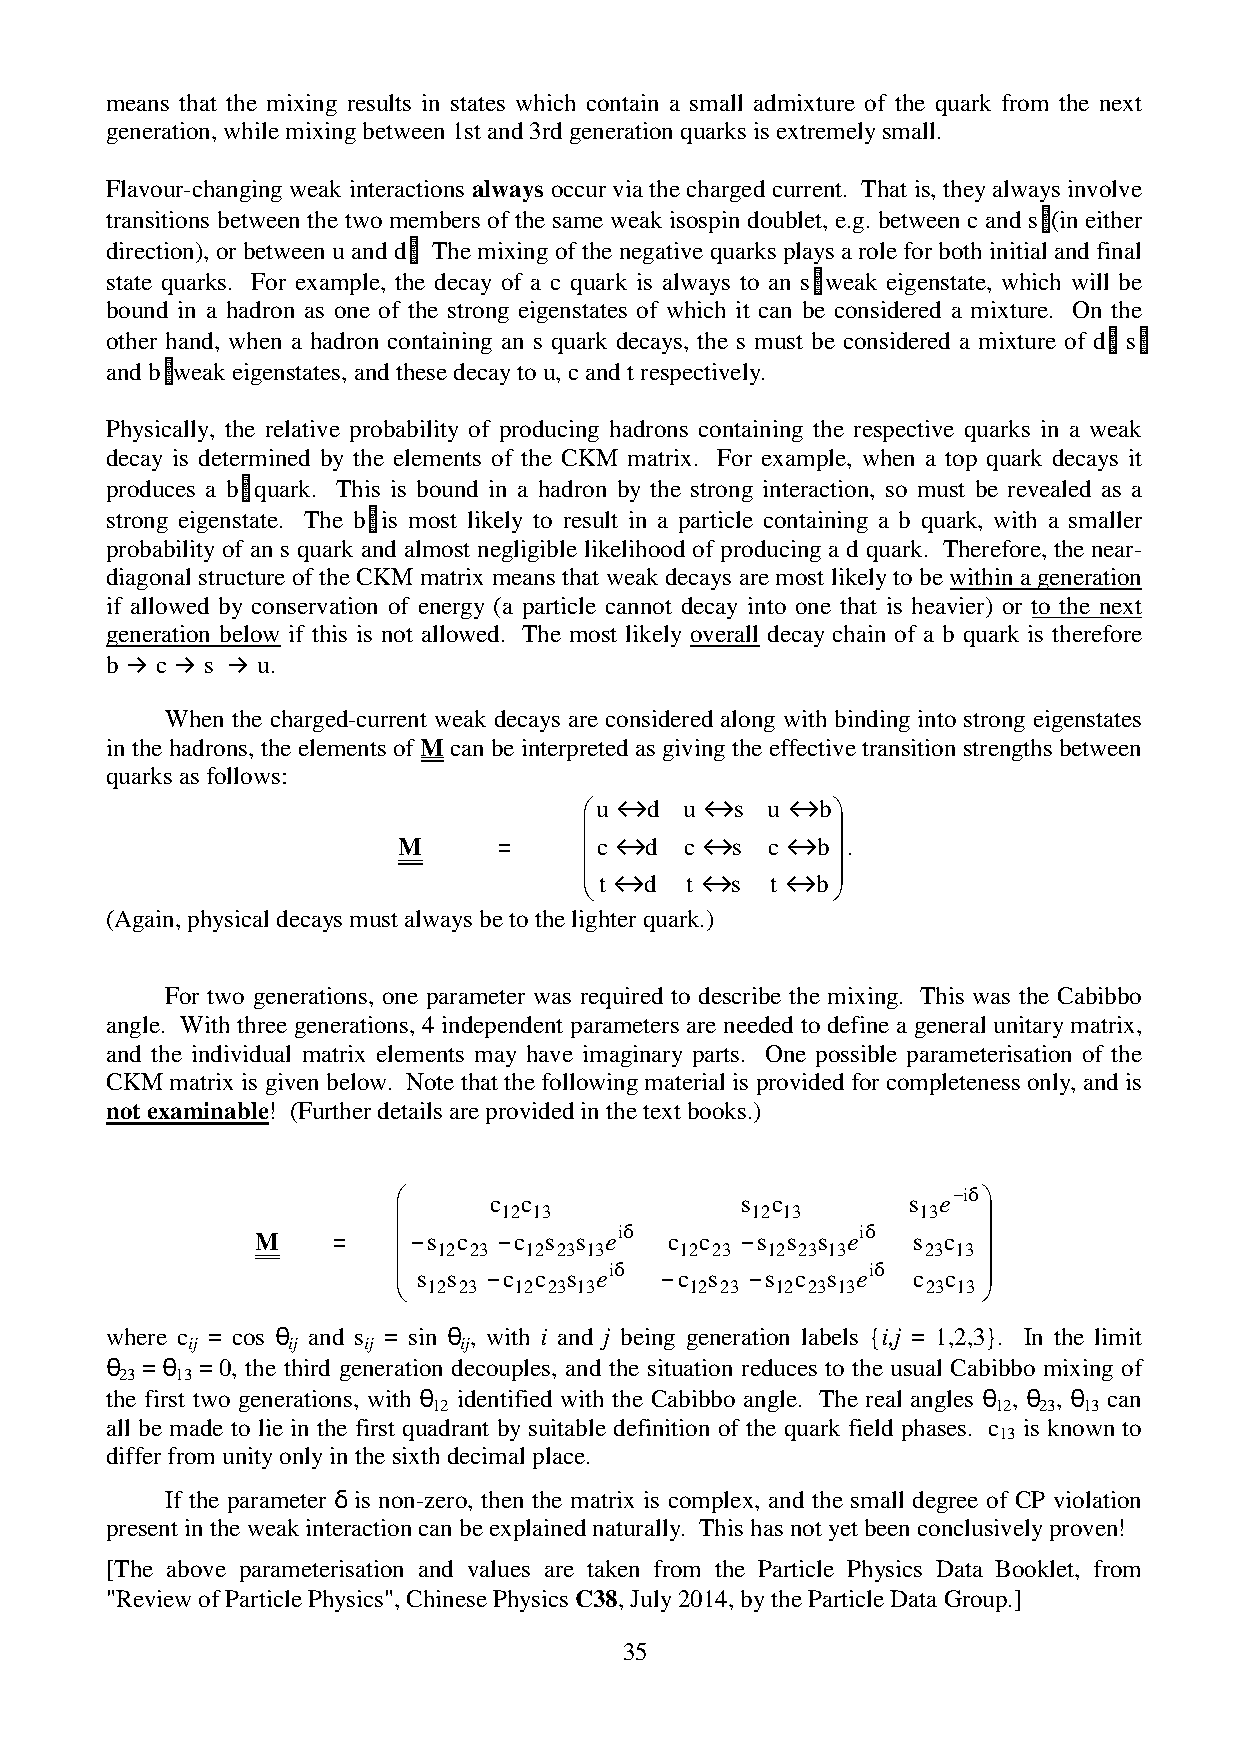 This page has width=1240, height=1755. Describe the element at coordinates (613, 1568) in the page. I see `taken` at that location.
